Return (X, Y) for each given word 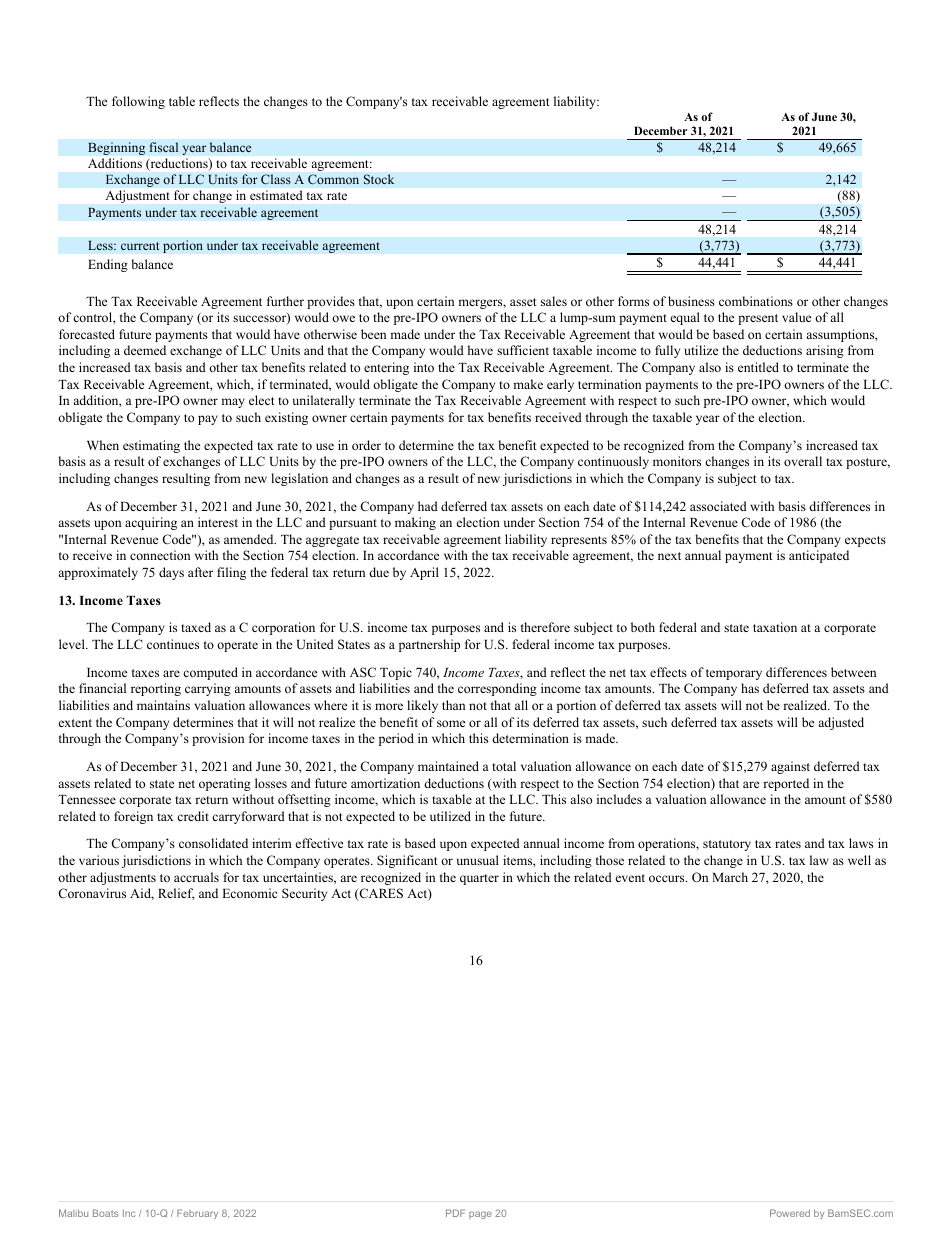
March (730, 877)
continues (173, 644)
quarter (479, 879)
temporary (734, 674)
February (197, 1214)
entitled (758, 367)
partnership (429, 645)
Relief (176, 894)
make (528, 384)
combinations (756, 301)
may (233, 403)
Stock (379, 179)
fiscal (163, 147)
